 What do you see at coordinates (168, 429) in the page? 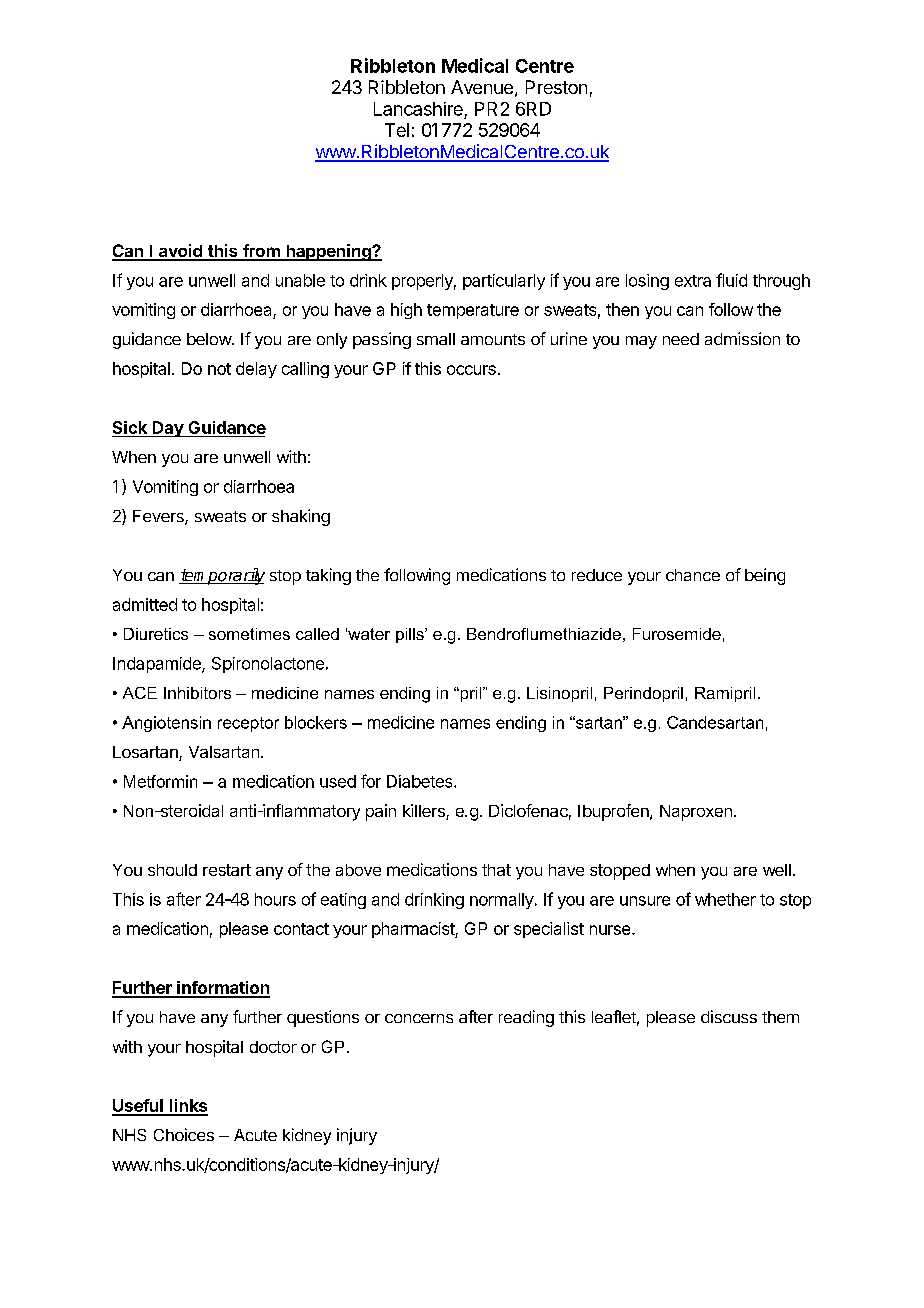
I see `Day` at bounding box center [168, 429].
